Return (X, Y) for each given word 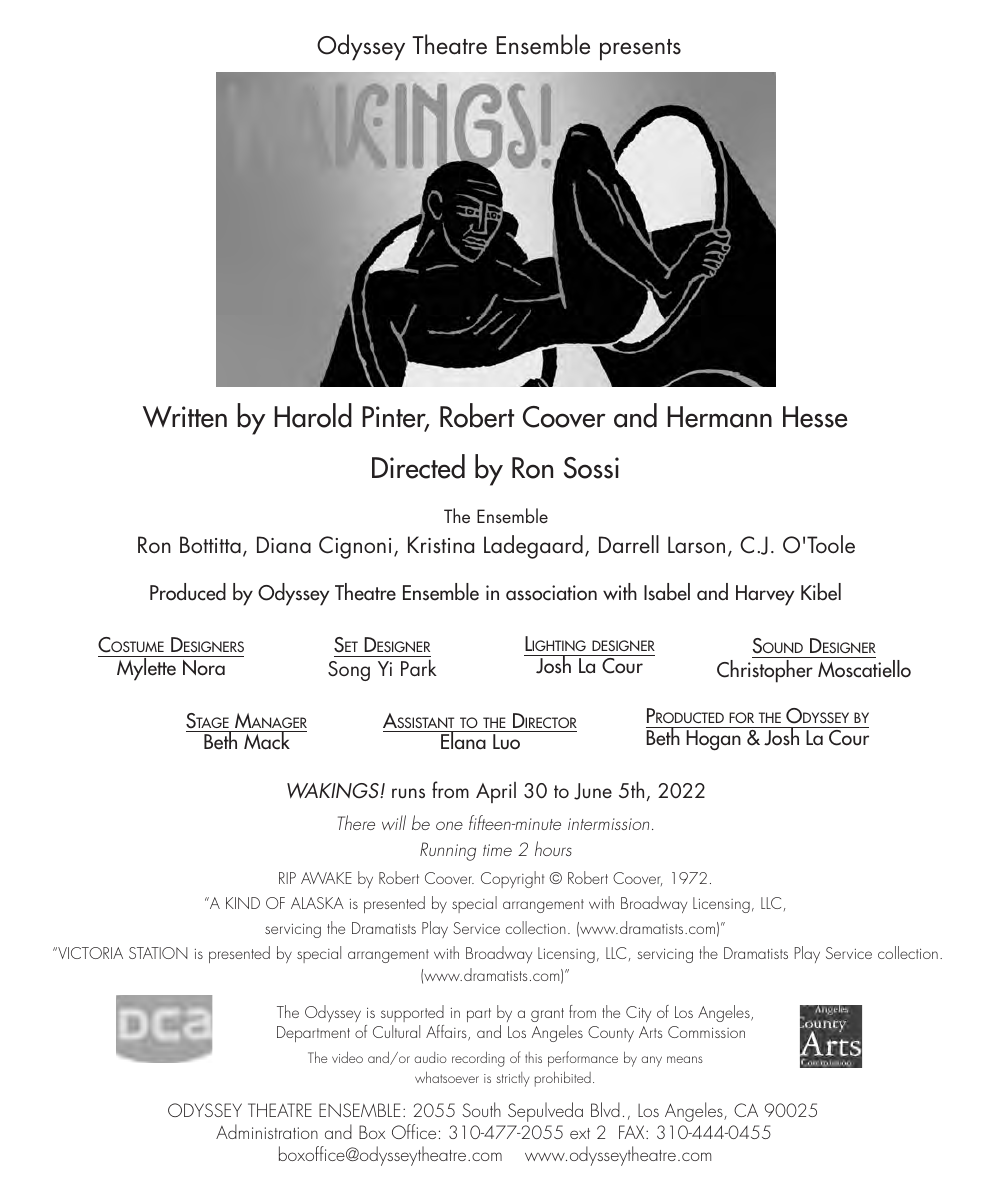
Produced (188, 592)
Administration (267, 1131)
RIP (287, 878)
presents (640, 50)
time (497, 850)
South (481, 1109)
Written (185, 417)
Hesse (815, 417)
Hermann (719, 417)
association (551, 593)
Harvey (765, 595)
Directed (418, 466)
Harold (313, 415)
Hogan (713, 740)
